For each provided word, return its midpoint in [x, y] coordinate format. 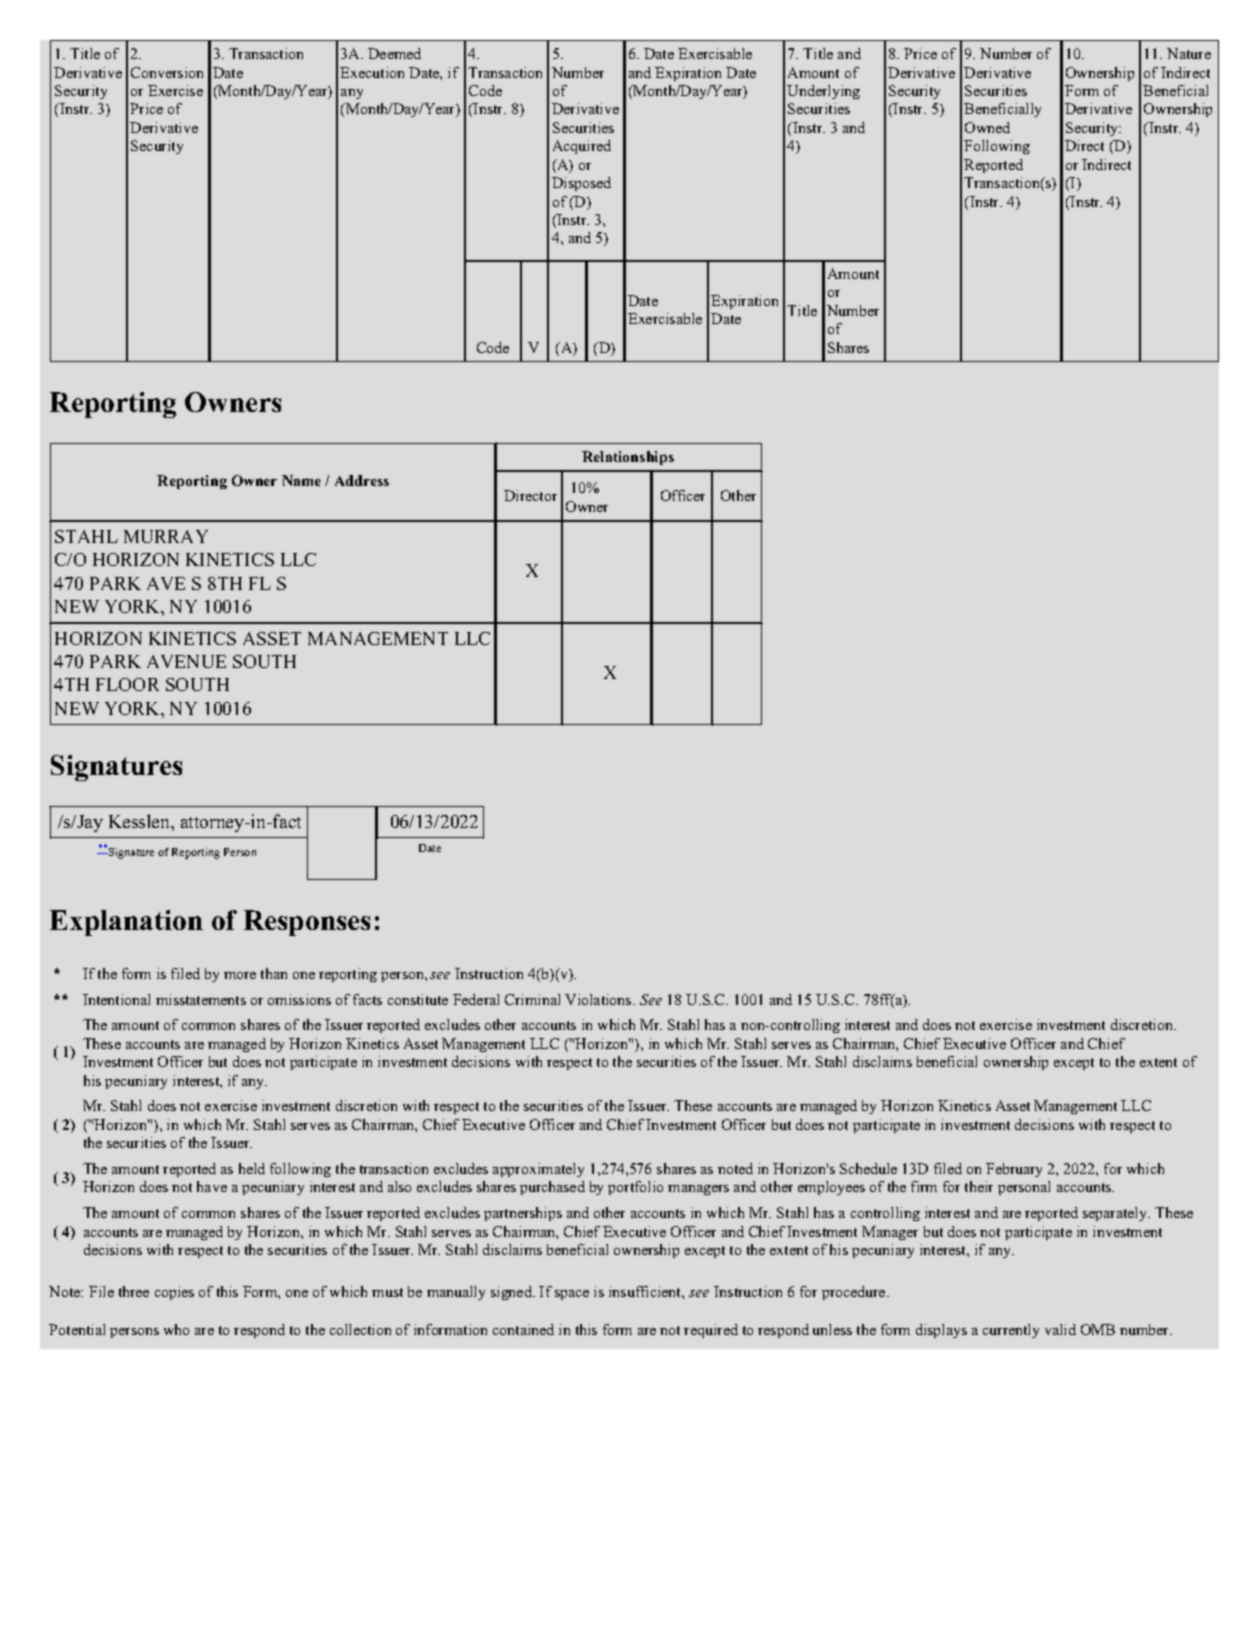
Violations [599, 999]
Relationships [628, 458]
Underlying [823, 92]
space [572, 1295]
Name [301, 480]
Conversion [167, 72]
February [1014, 1170]
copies [174, 1293]
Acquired [582, 147]
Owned [987, 127]
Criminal [532, 999]
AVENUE [186, 661]
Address [362, 480]
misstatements [201, 999]
